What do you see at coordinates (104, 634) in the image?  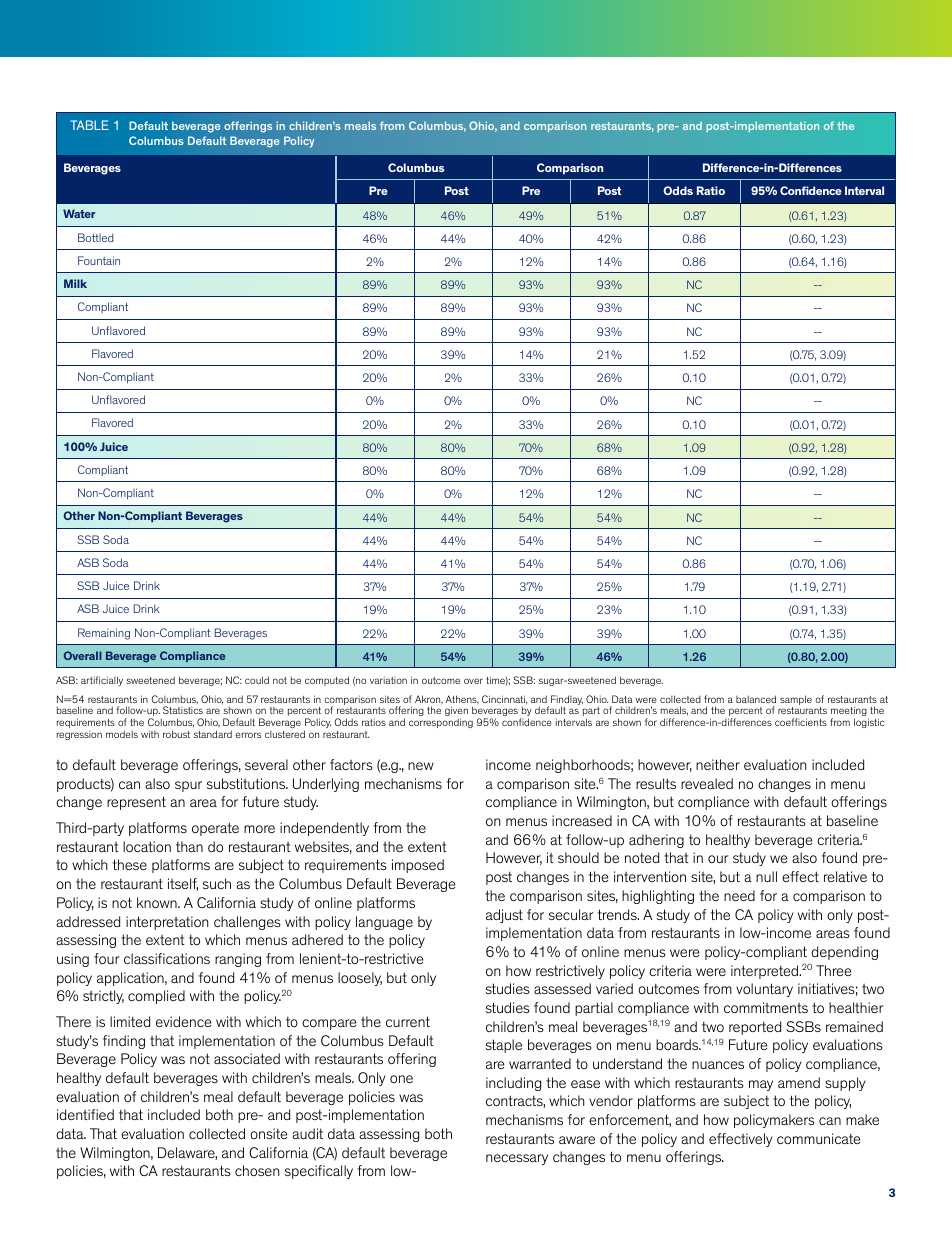 I see `Remaining` at bounding box center [104, 634].
